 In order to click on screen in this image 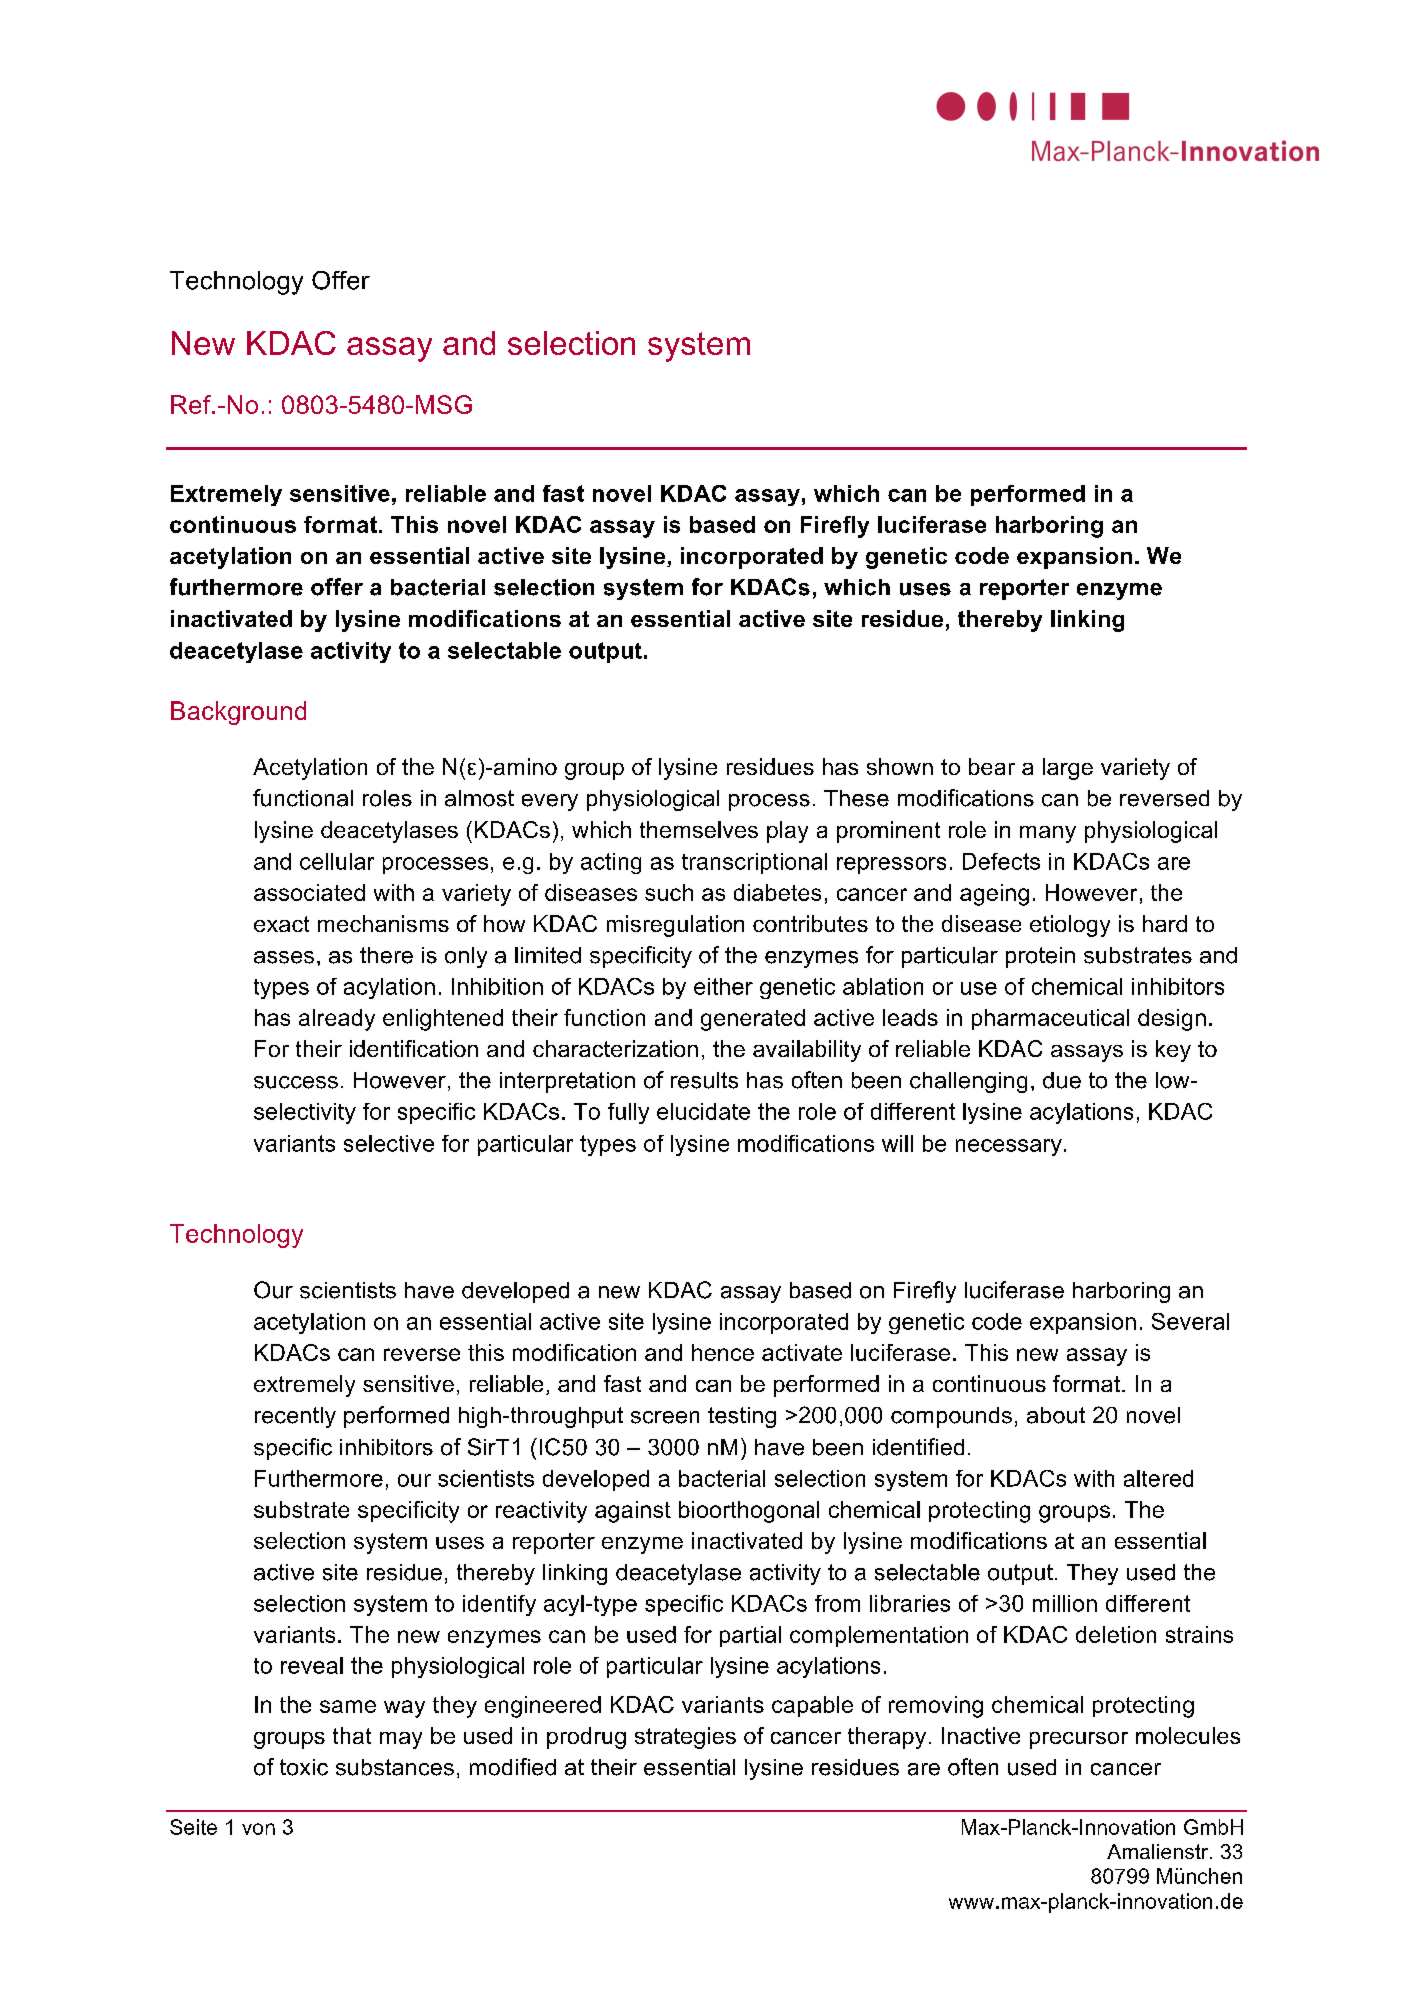, I will do `click(665, 1417)`.
